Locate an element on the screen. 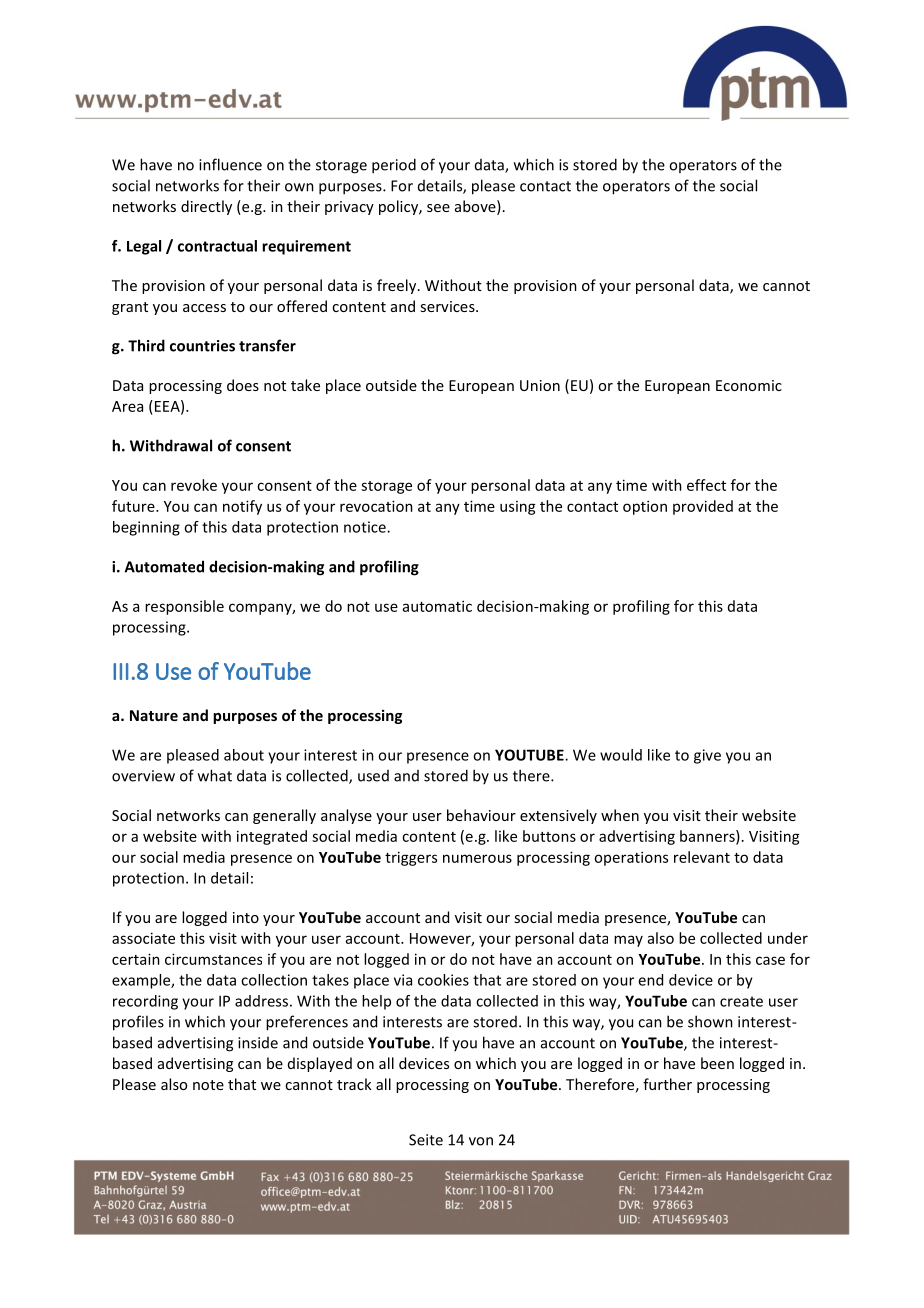  Economic is located at coordinates (749, 385).
